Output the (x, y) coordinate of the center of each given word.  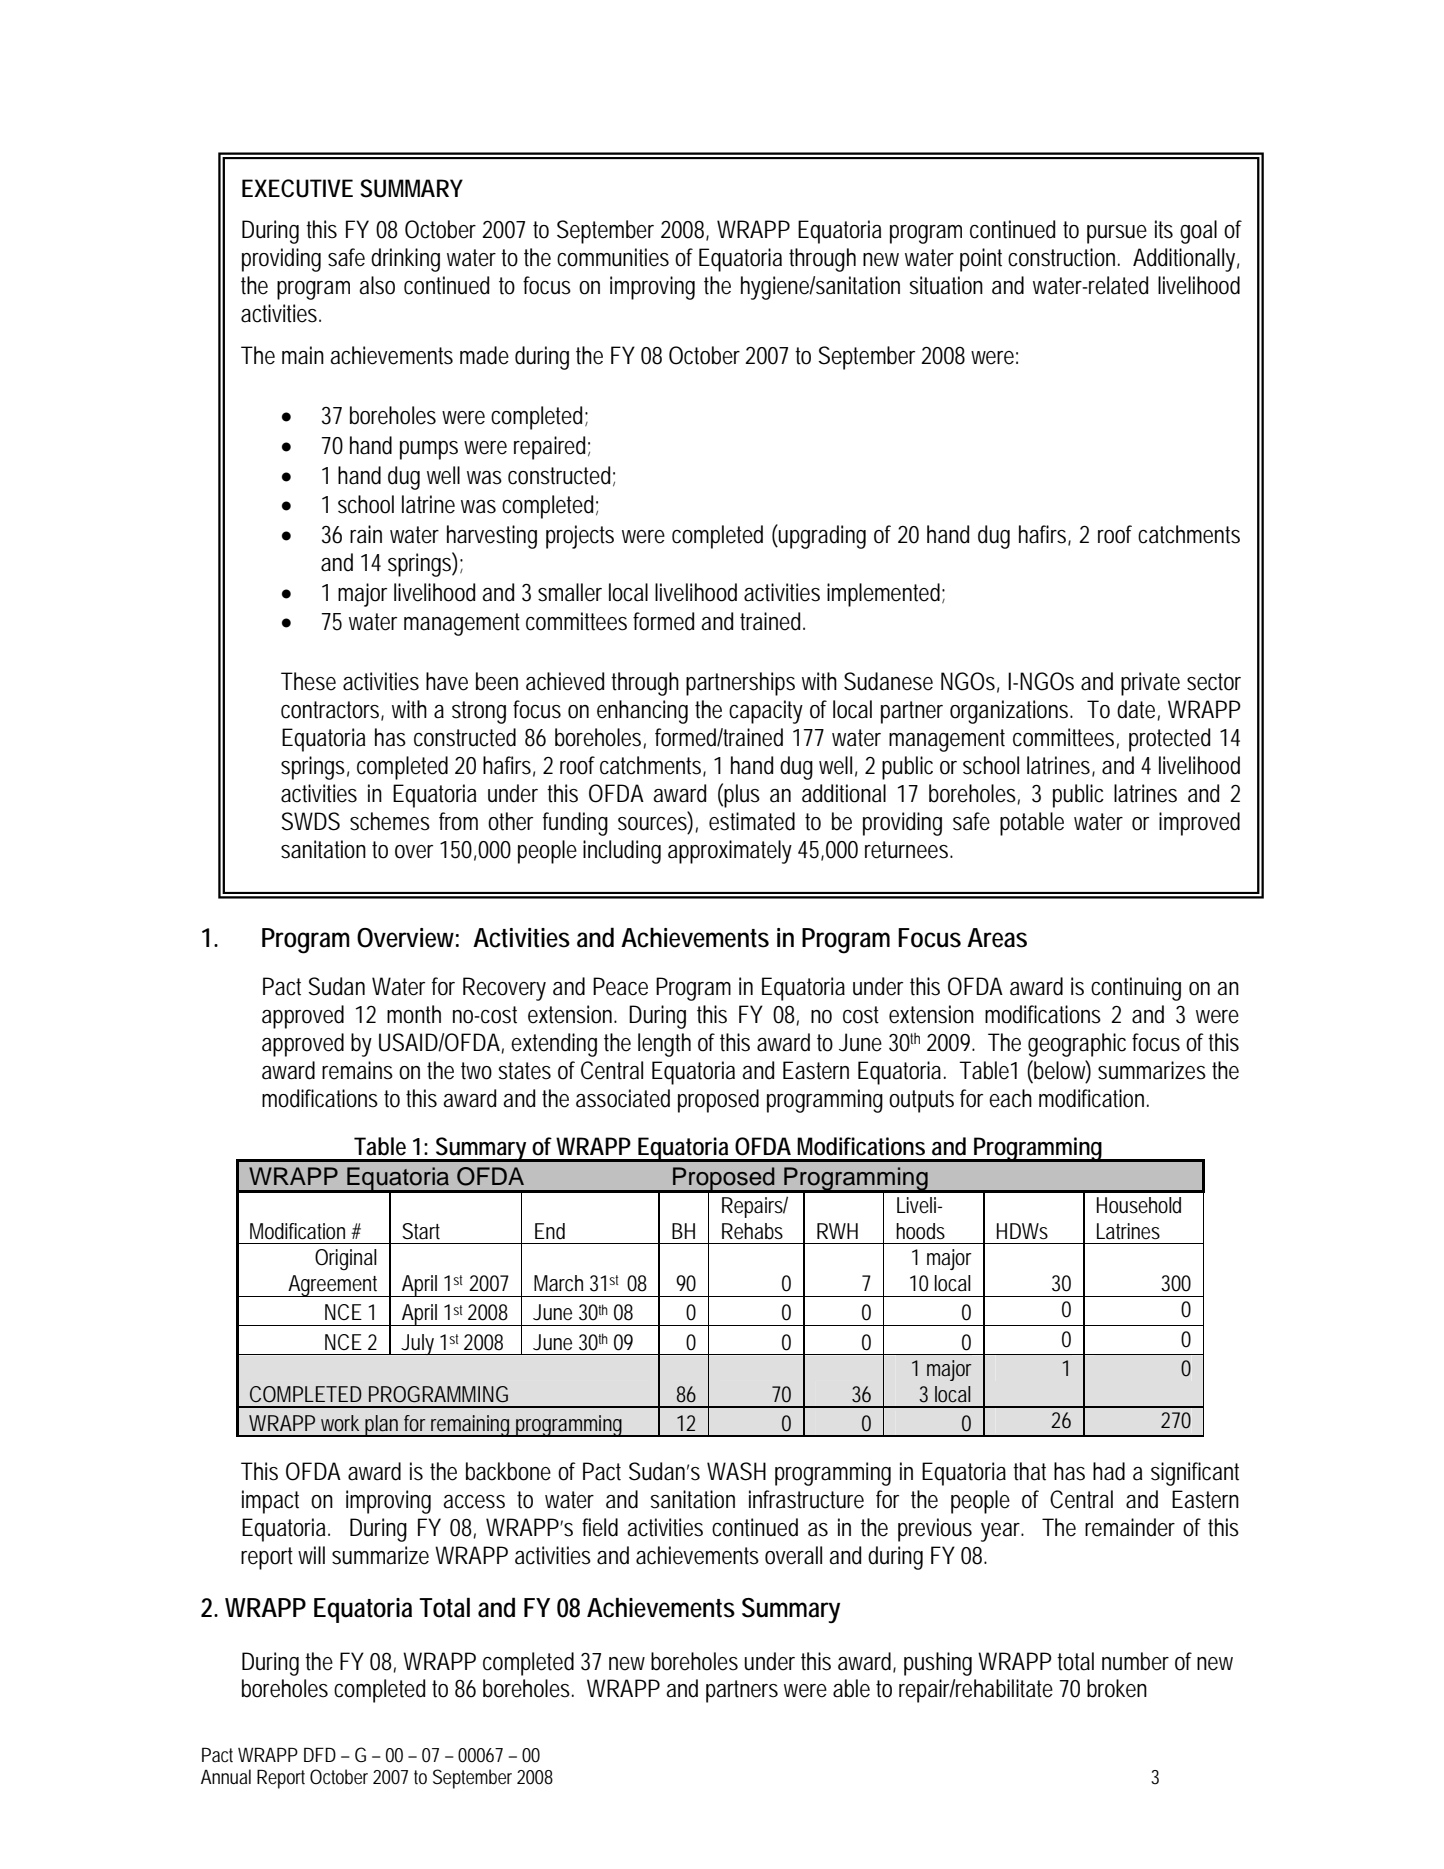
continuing (1136, 989)
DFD (320, 1754)
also (377, 285)
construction (1061, 257)
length (664, 1045)
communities (613, 257)
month (414, 1014)
